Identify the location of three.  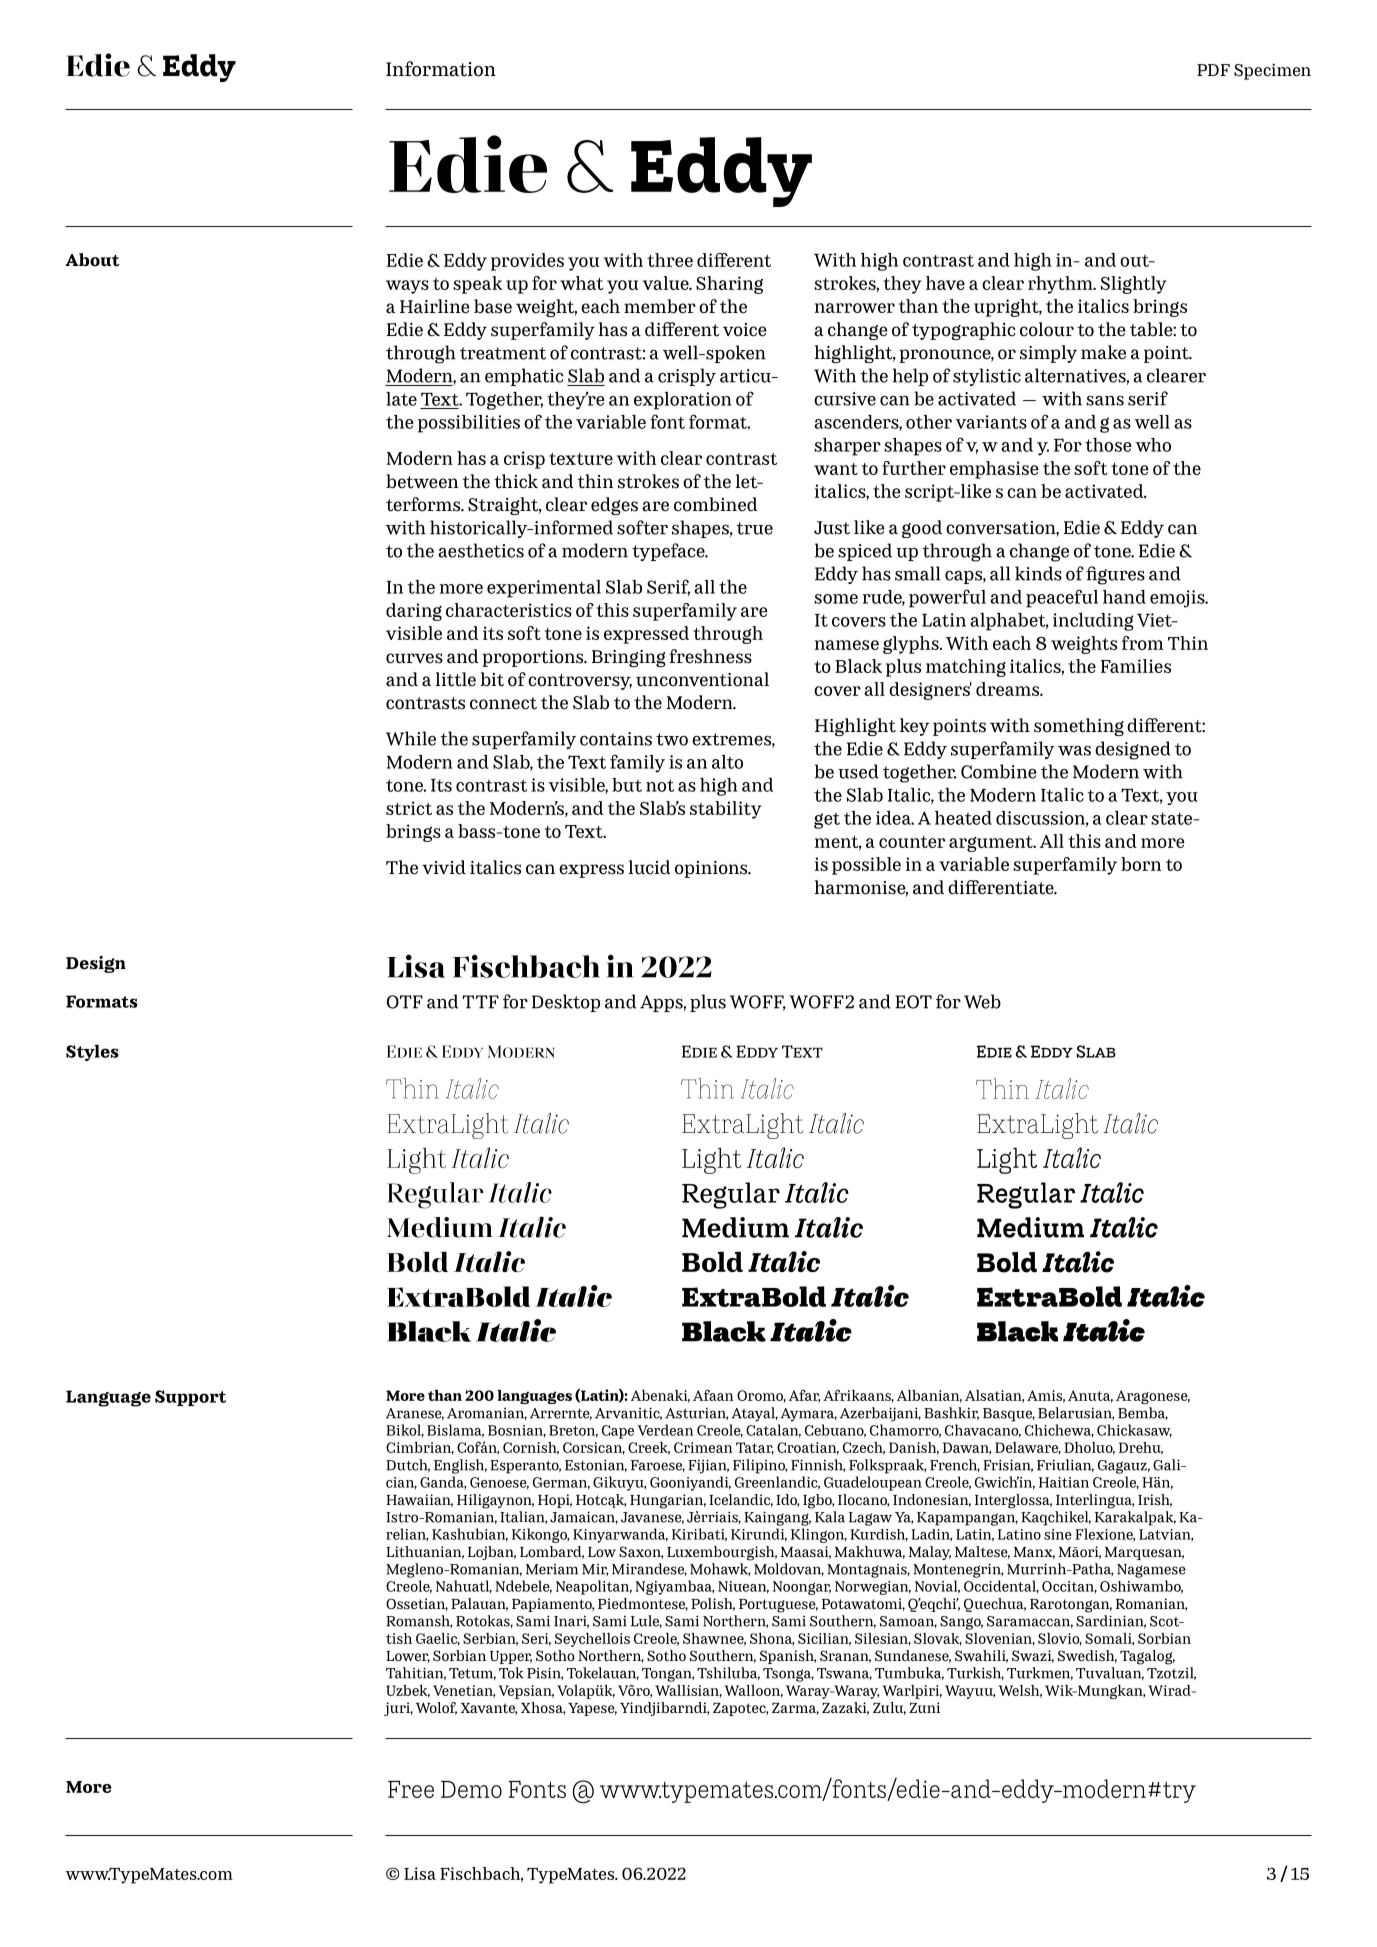
(670, 260).
